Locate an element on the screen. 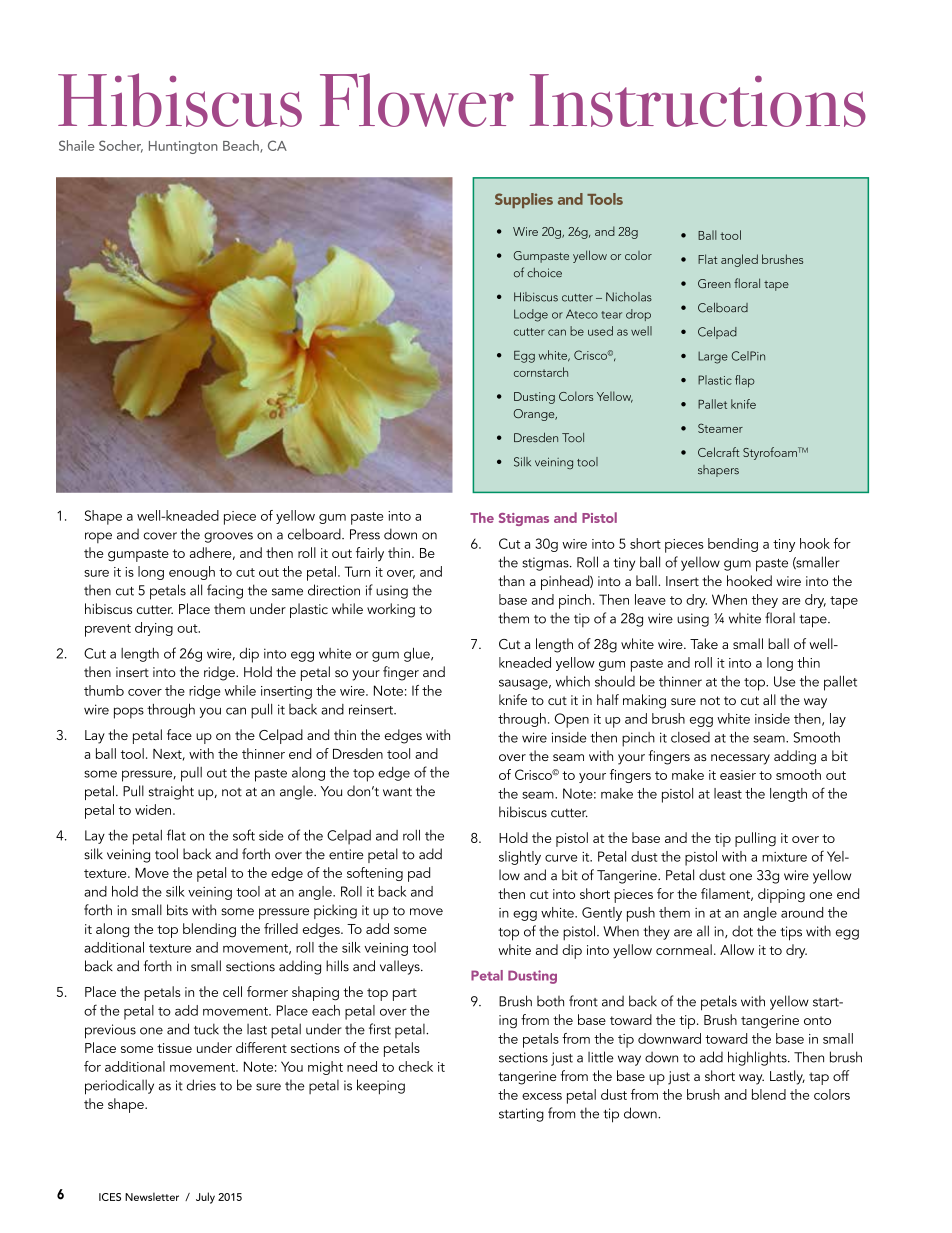 The height and width of the screenshot is (1233, 952). valleys is located at coordinates (401, 967).
